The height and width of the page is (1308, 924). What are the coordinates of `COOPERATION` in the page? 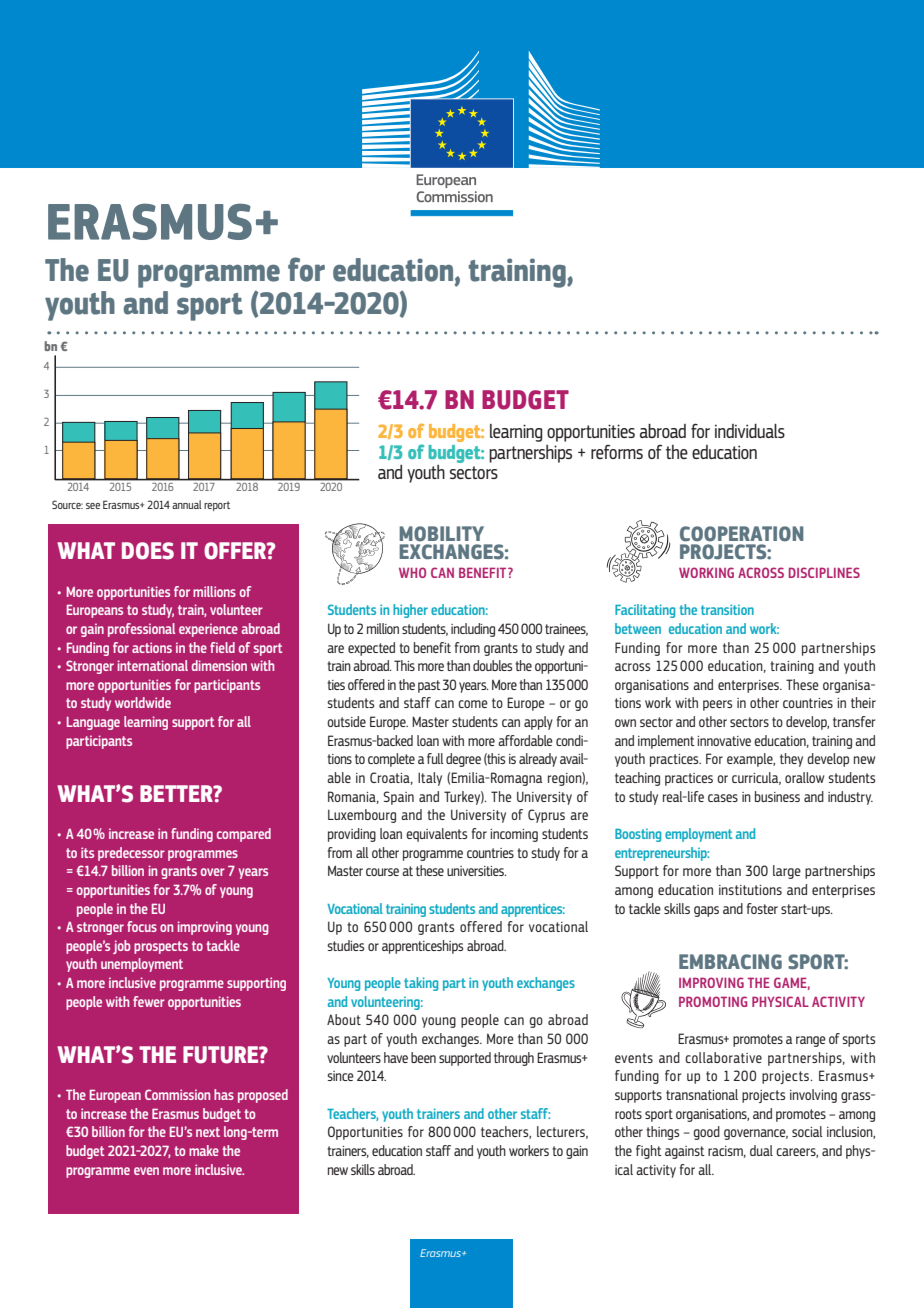 It's located at (742, 534).
